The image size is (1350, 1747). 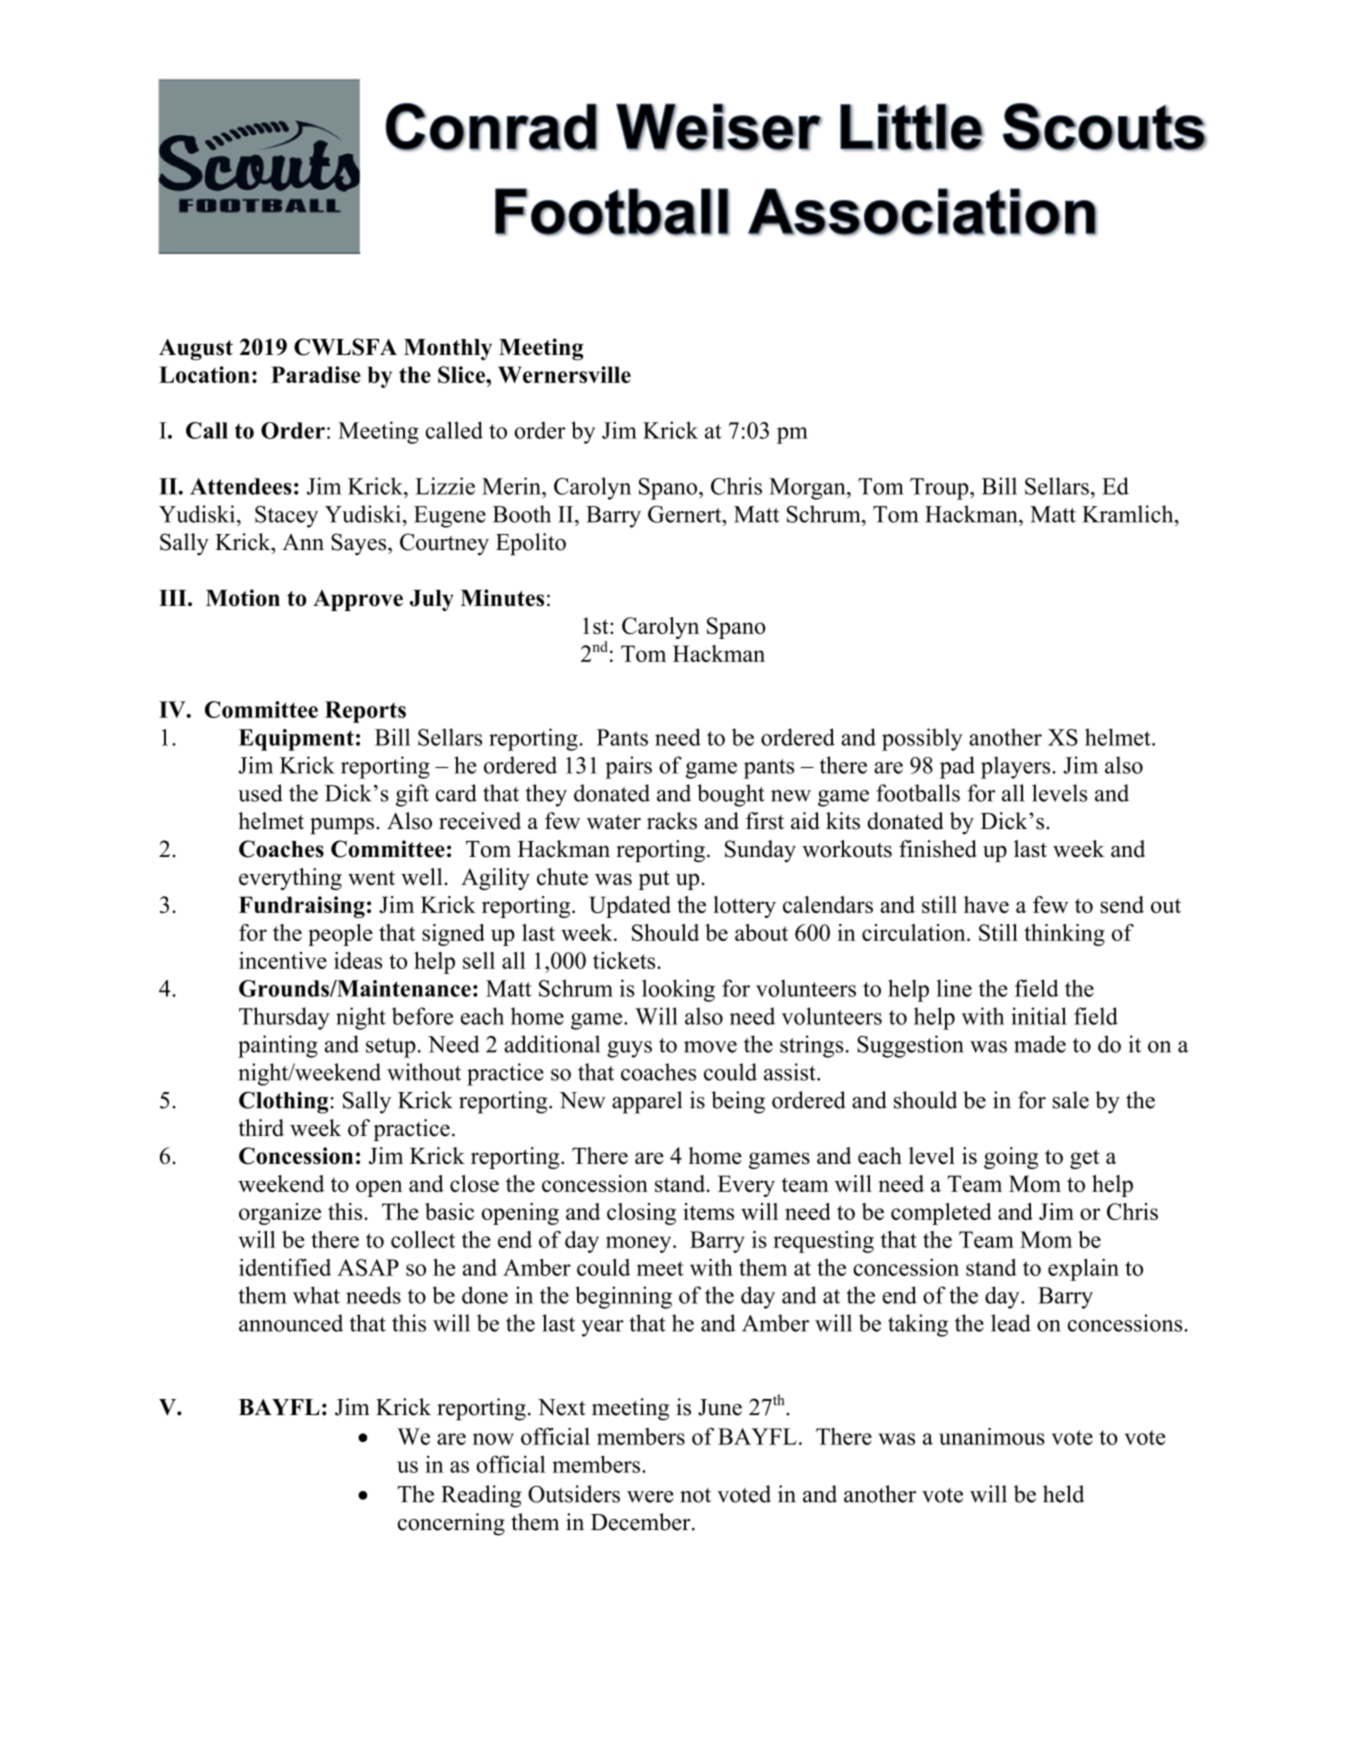 I want to click on thinking, so click(x=1064, y=935).
